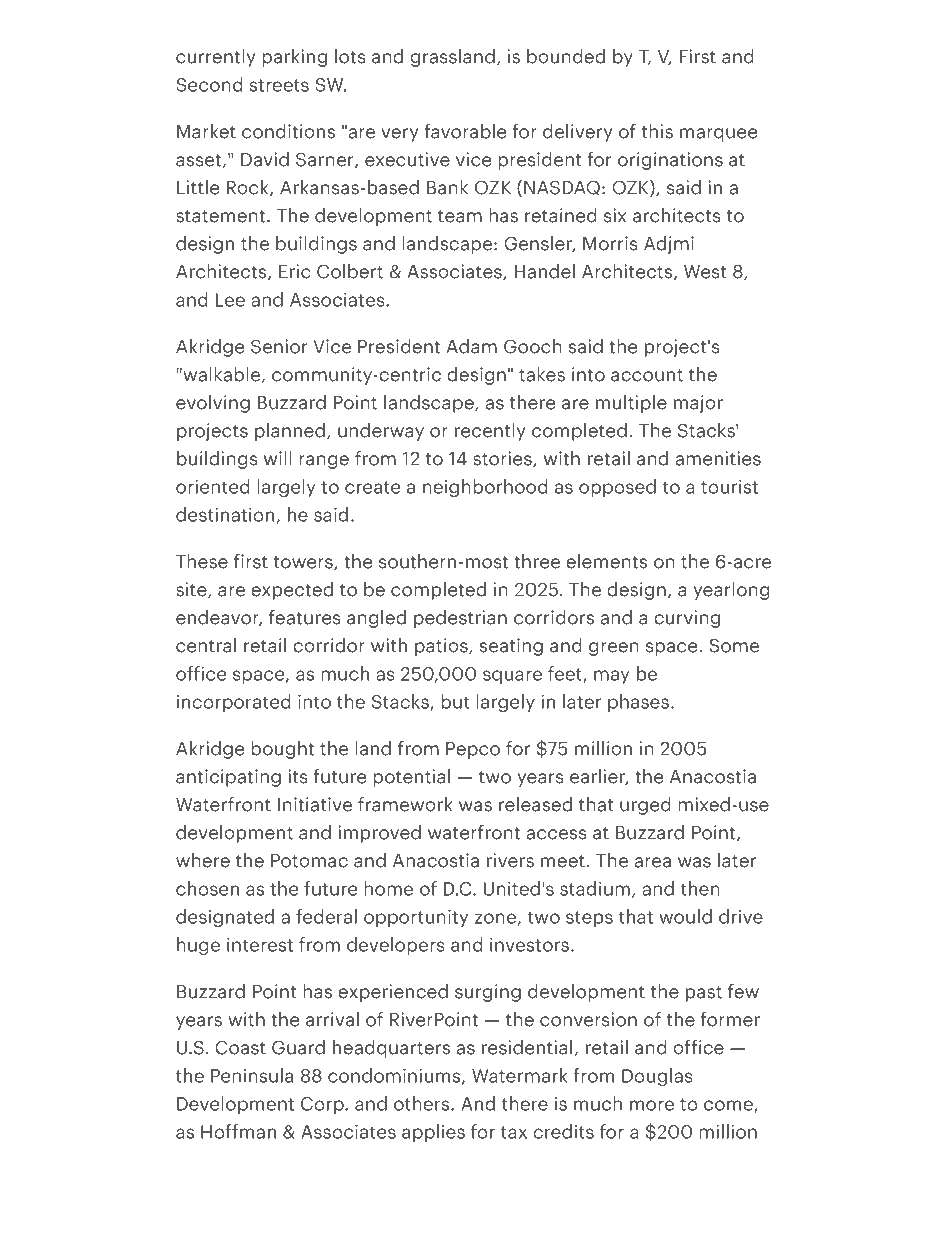 The height and width of the document is (1233, 952). What do you see at coordinates (252, 1075) in the document?
I see `Peninsula` at bounding box center [252, 1075].
